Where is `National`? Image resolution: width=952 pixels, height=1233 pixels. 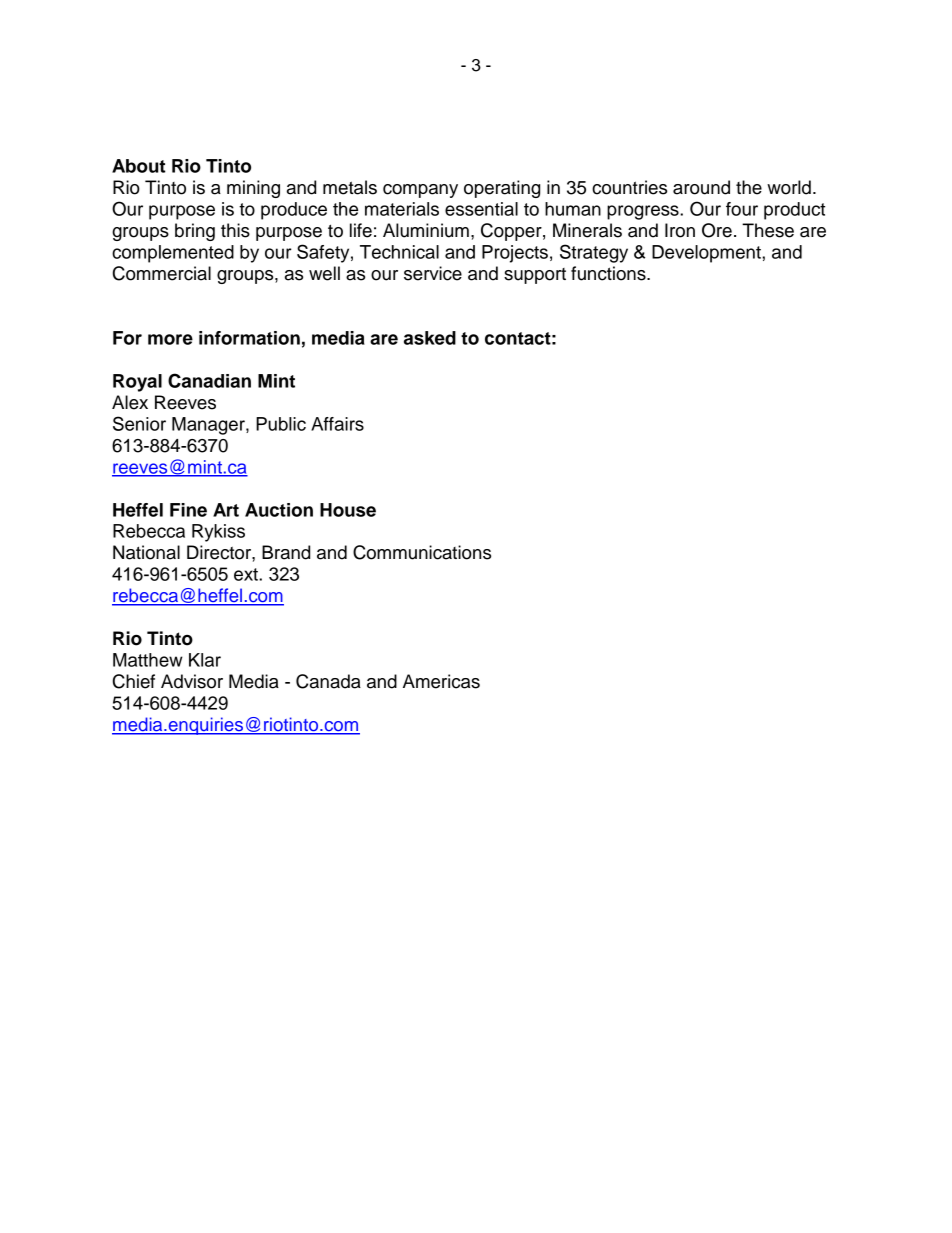
National is located at coordinates (146, 552).
